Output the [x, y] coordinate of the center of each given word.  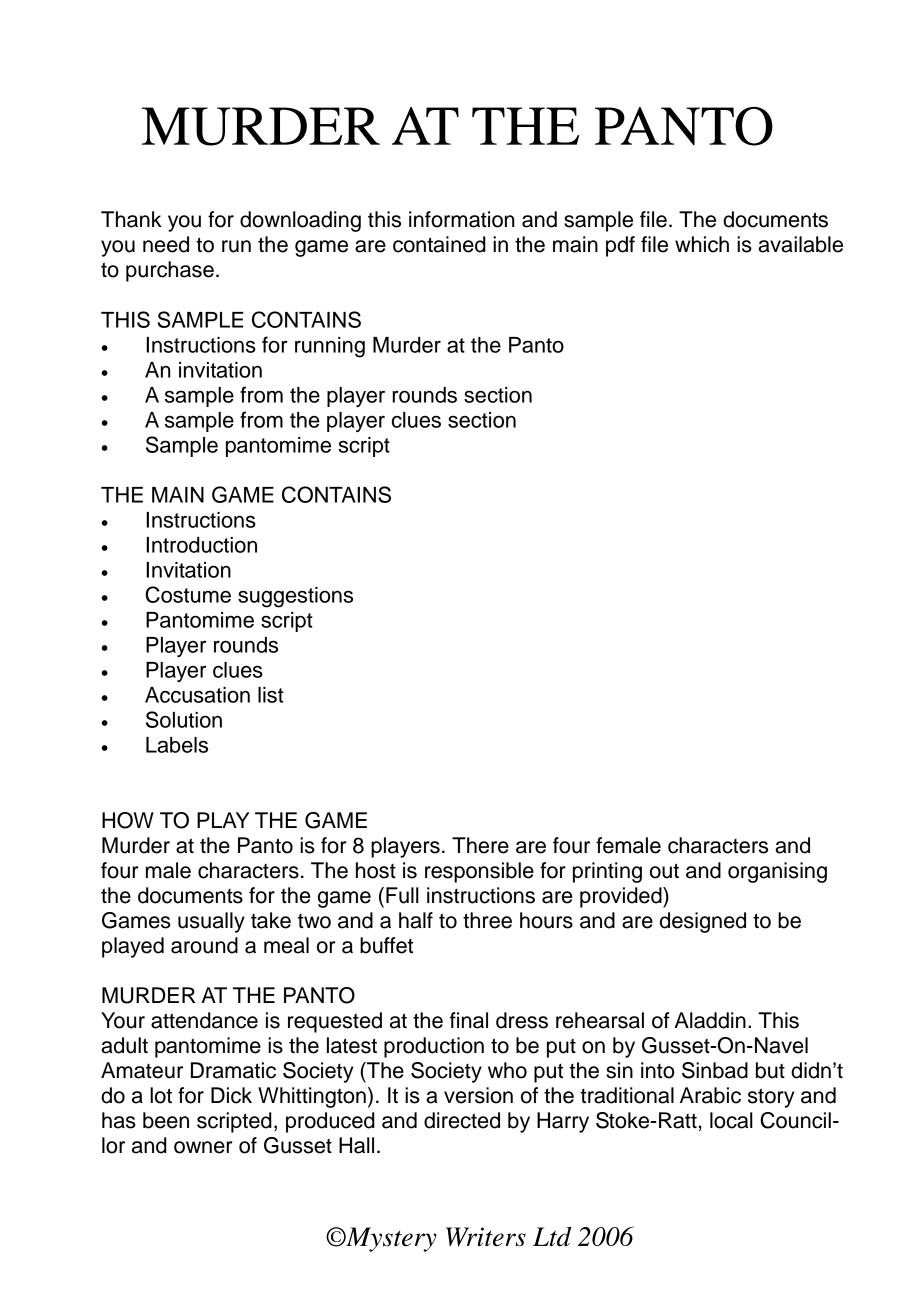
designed [703, 922]
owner [203, 1147]
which [702, 244]
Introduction [201, 545]
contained [439, 244]
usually [211, 922]
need [166, 244]
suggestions [295, 597]
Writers [486, 1237]
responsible [479, 872]
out [664, 871]
